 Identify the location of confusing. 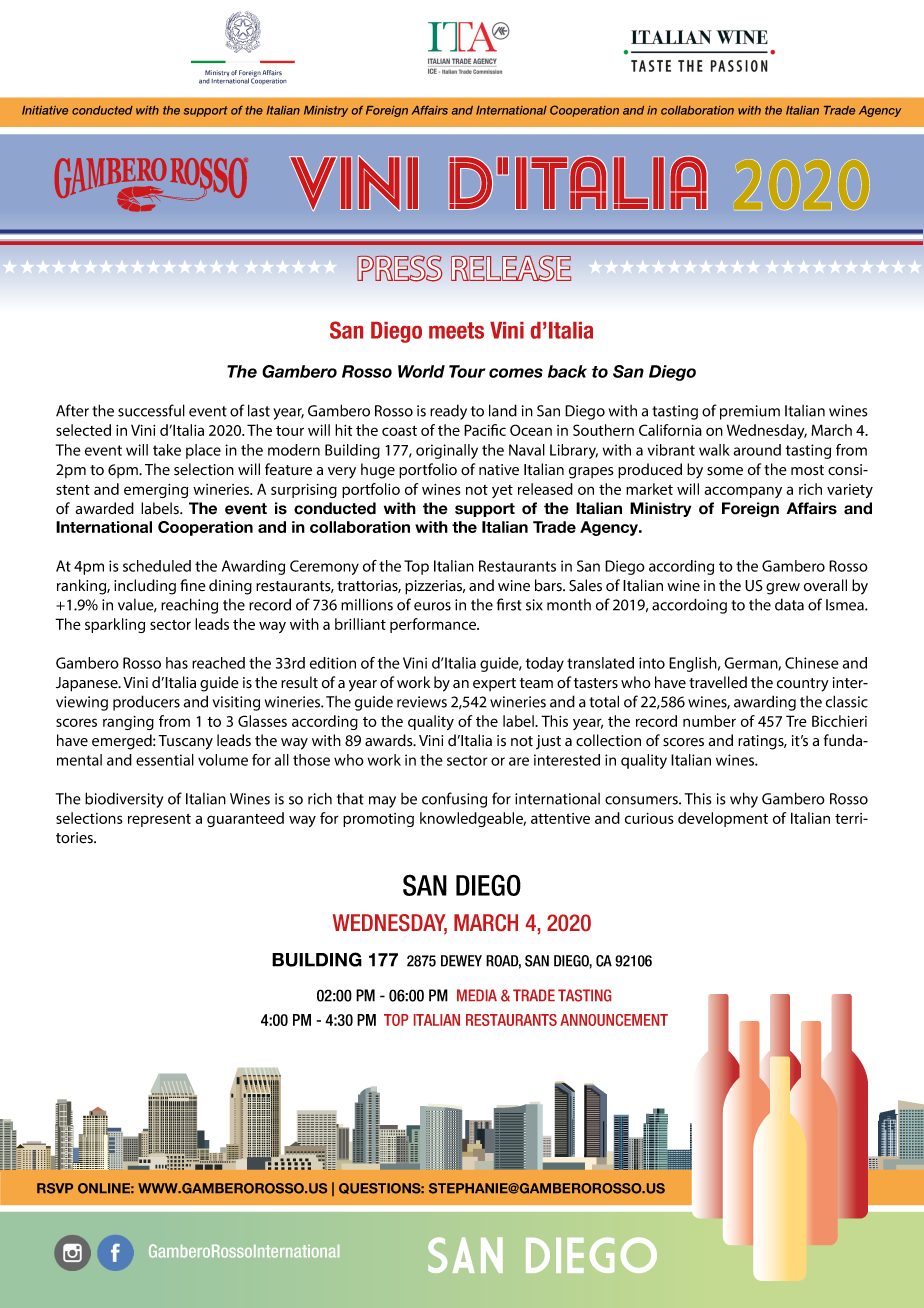
(454, 800).
